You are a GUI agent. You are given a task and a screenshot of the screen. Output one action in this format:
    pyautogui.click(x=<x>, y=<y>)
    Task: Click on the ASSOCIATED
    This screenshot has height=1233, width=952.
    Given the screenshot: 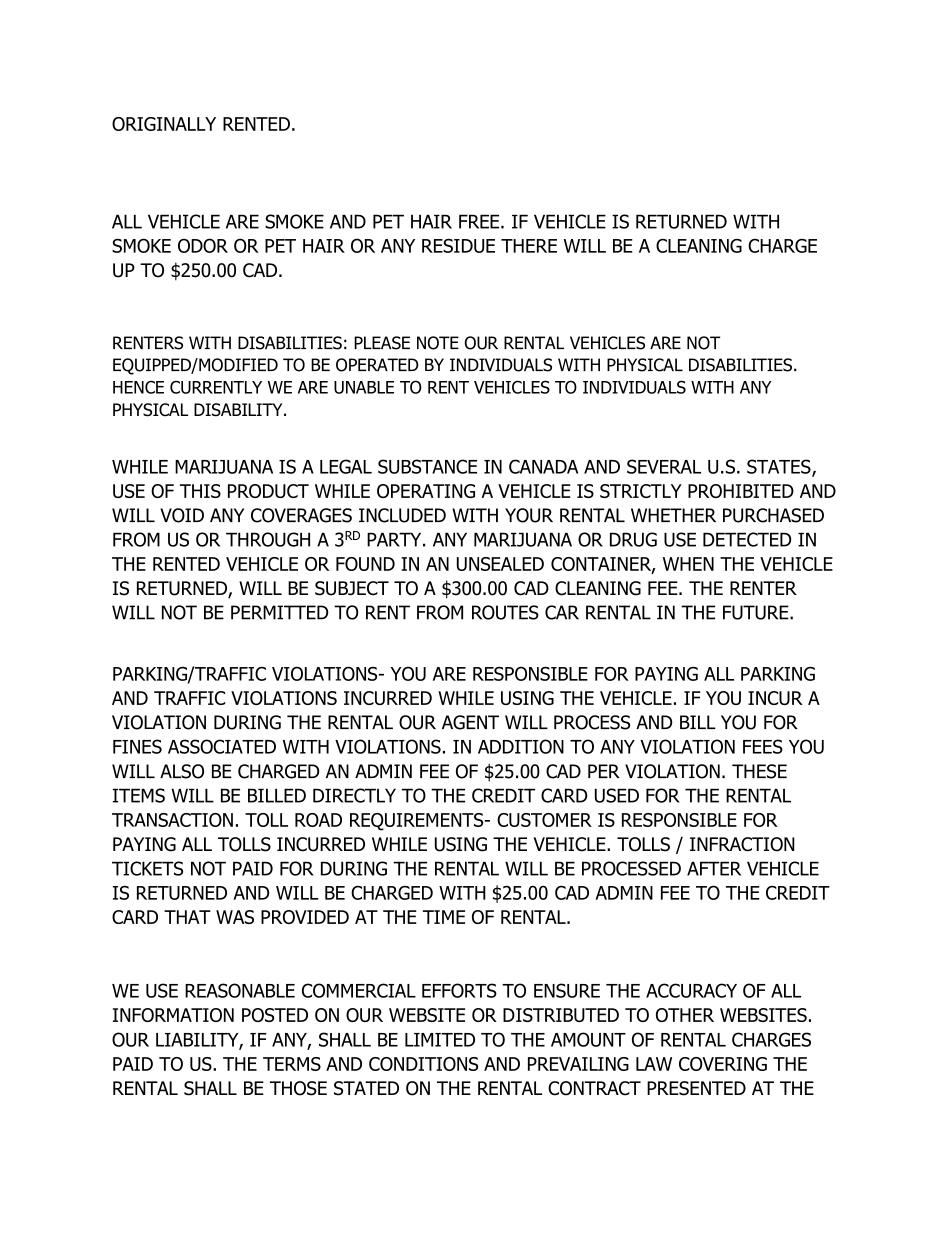 What is the action you would take?
    pyautogui.click(x=222, y=746)
